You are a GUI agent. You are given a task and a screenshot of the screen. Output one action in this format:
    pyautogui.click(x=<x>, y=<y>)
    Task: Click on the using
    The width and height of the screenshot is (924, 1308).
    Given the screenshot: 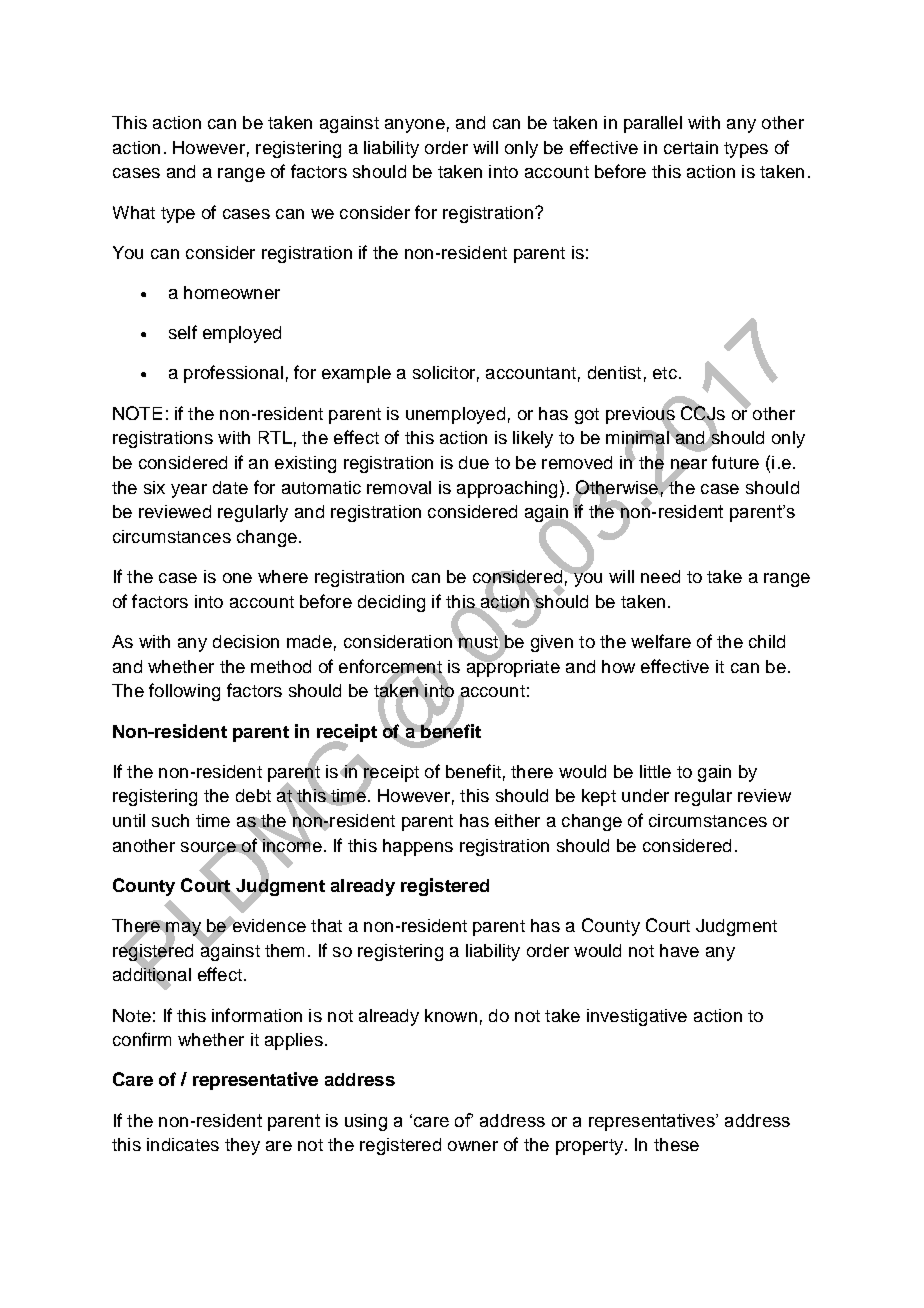 What is the action you would take?
    pyautogui.click(x=366, y=1122)
